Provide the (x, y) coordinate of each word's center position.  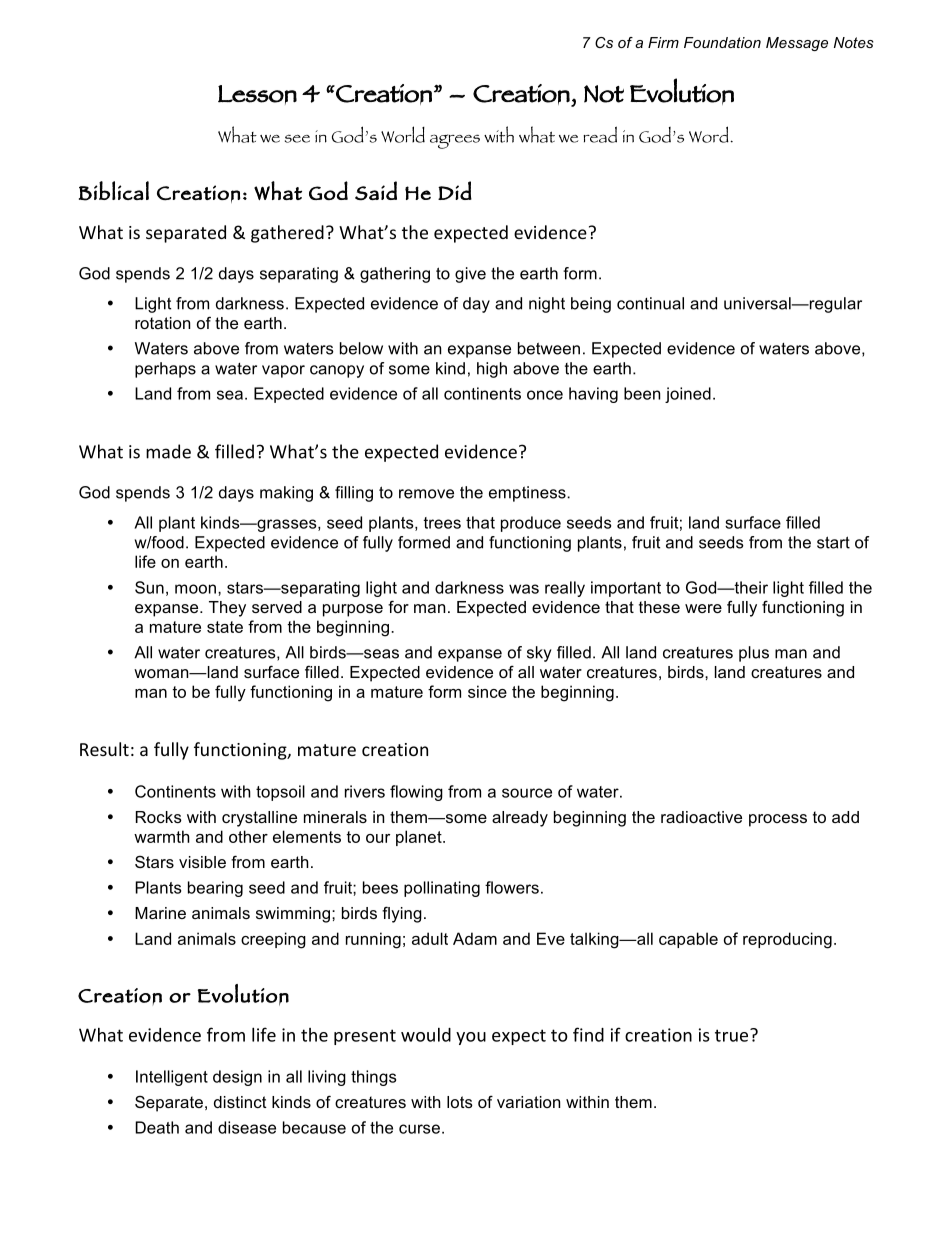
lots (460, 1102)
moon (195, 589)
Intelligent (172, 1078)
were (703, 608)
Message (797, 44)
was (524, 589)
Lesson (257, 94)
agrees (455, 141)
